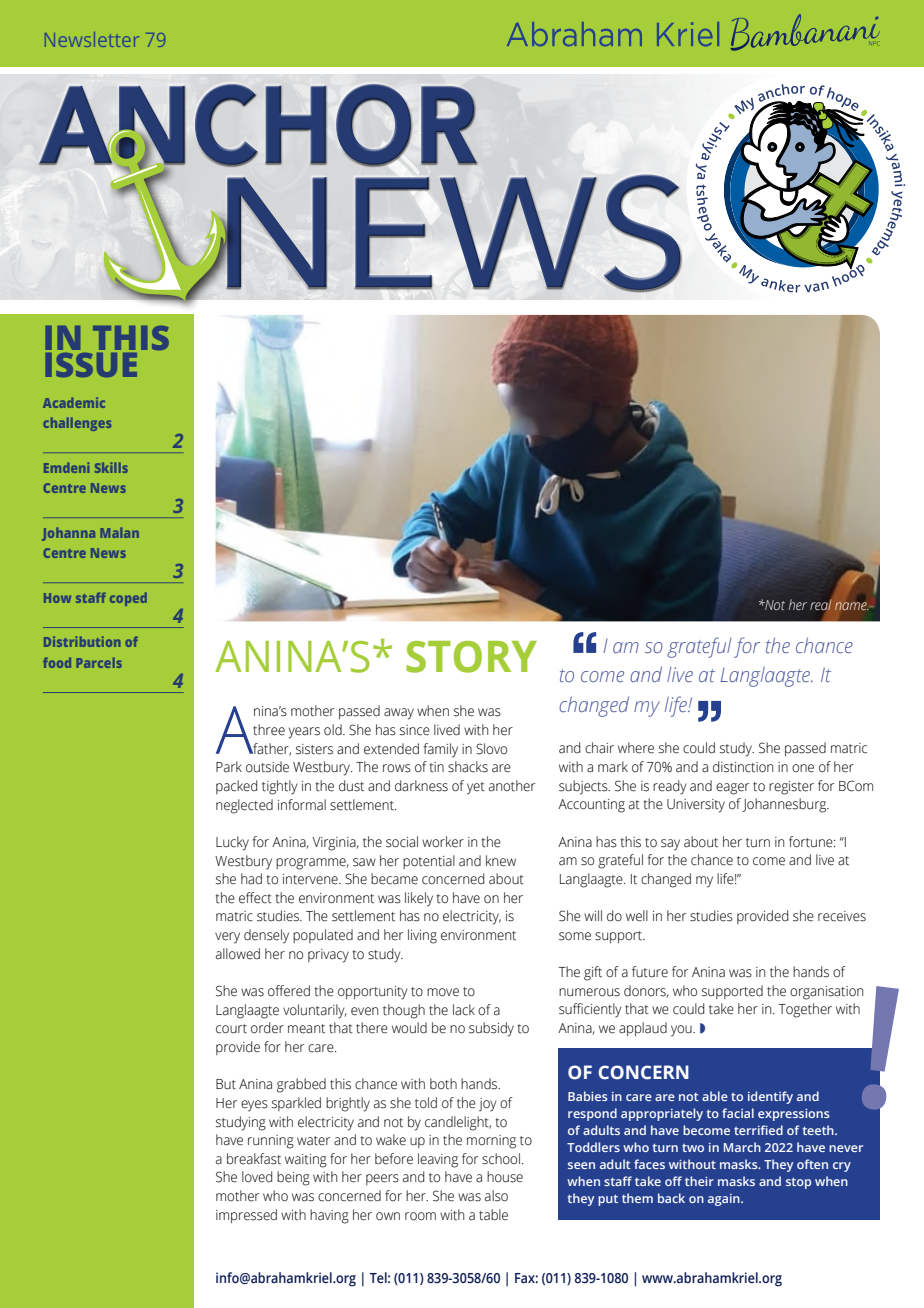  I want to click on ISSUE, so click(91, 365).
